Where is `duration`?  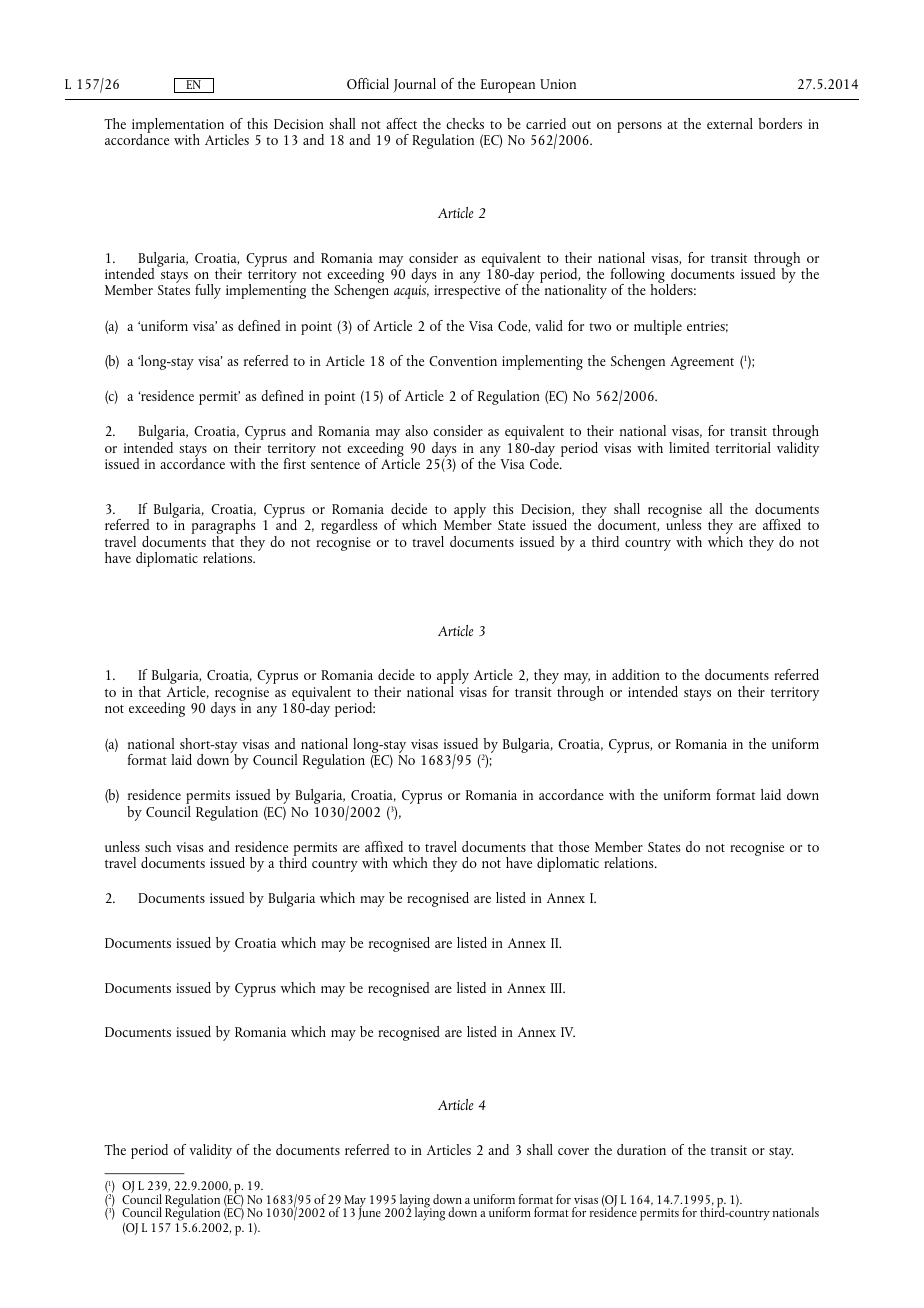
duration is located at coordinates (641, 1149).
